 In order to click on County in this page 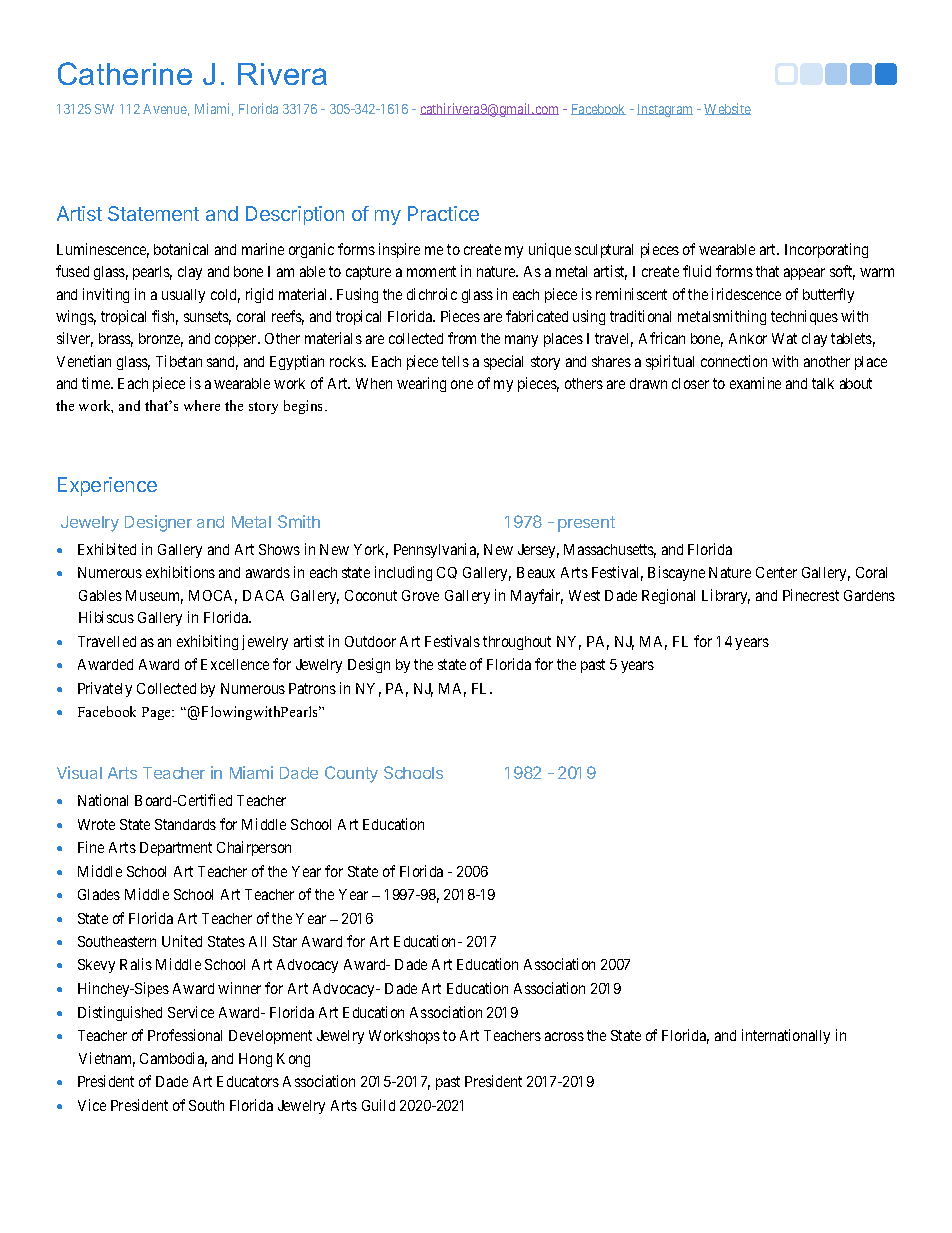, I will do `click(351, 774)`.
